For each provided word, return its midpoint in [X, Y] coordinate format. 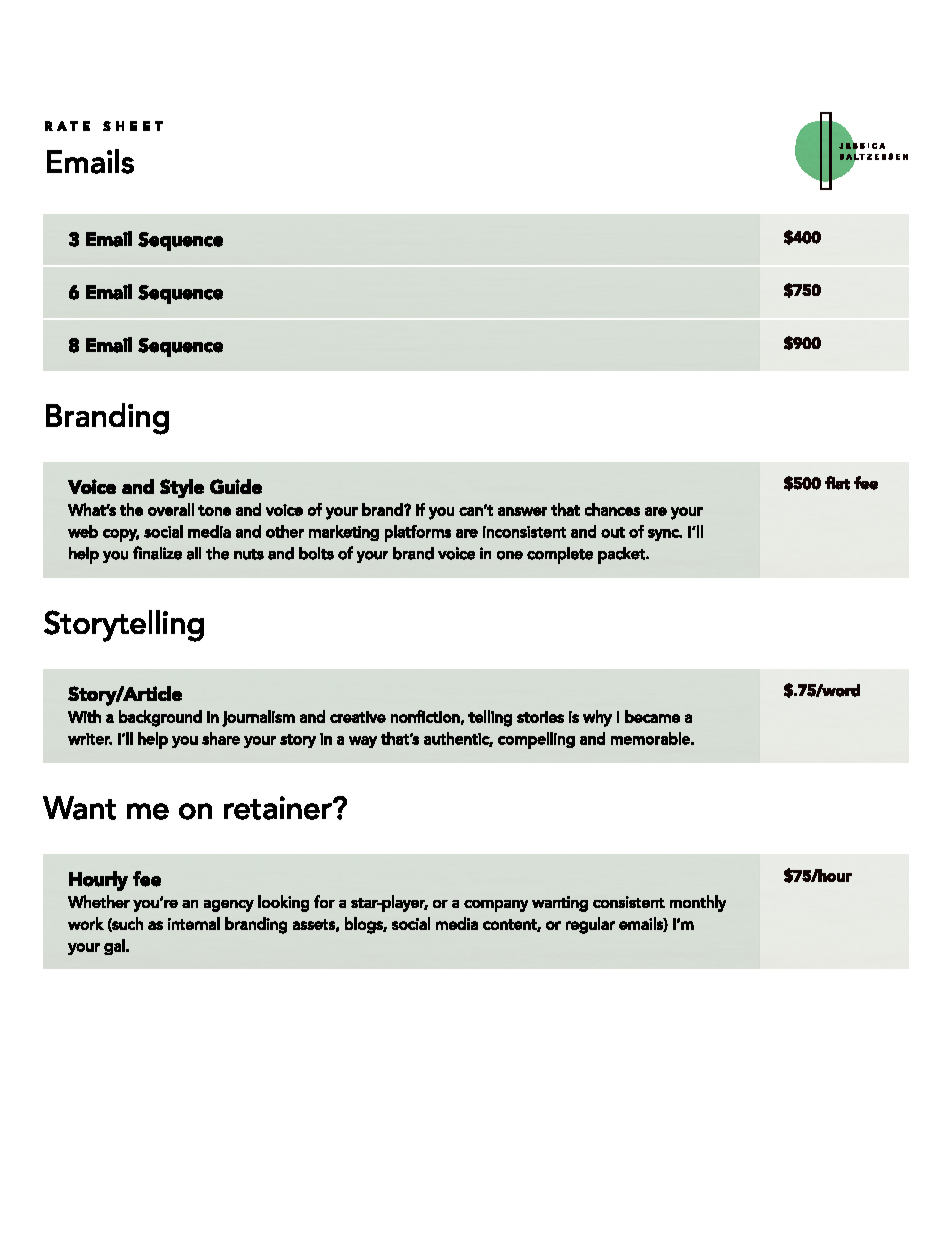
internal [194, 923]
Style [182, 488]
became [652, 716]
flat [837, 483]
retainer [279, 808]
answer [522, 511]
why [597, 718]
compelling [536, 740]
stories [540, 717]
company [496, 906]
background [160, 718]
